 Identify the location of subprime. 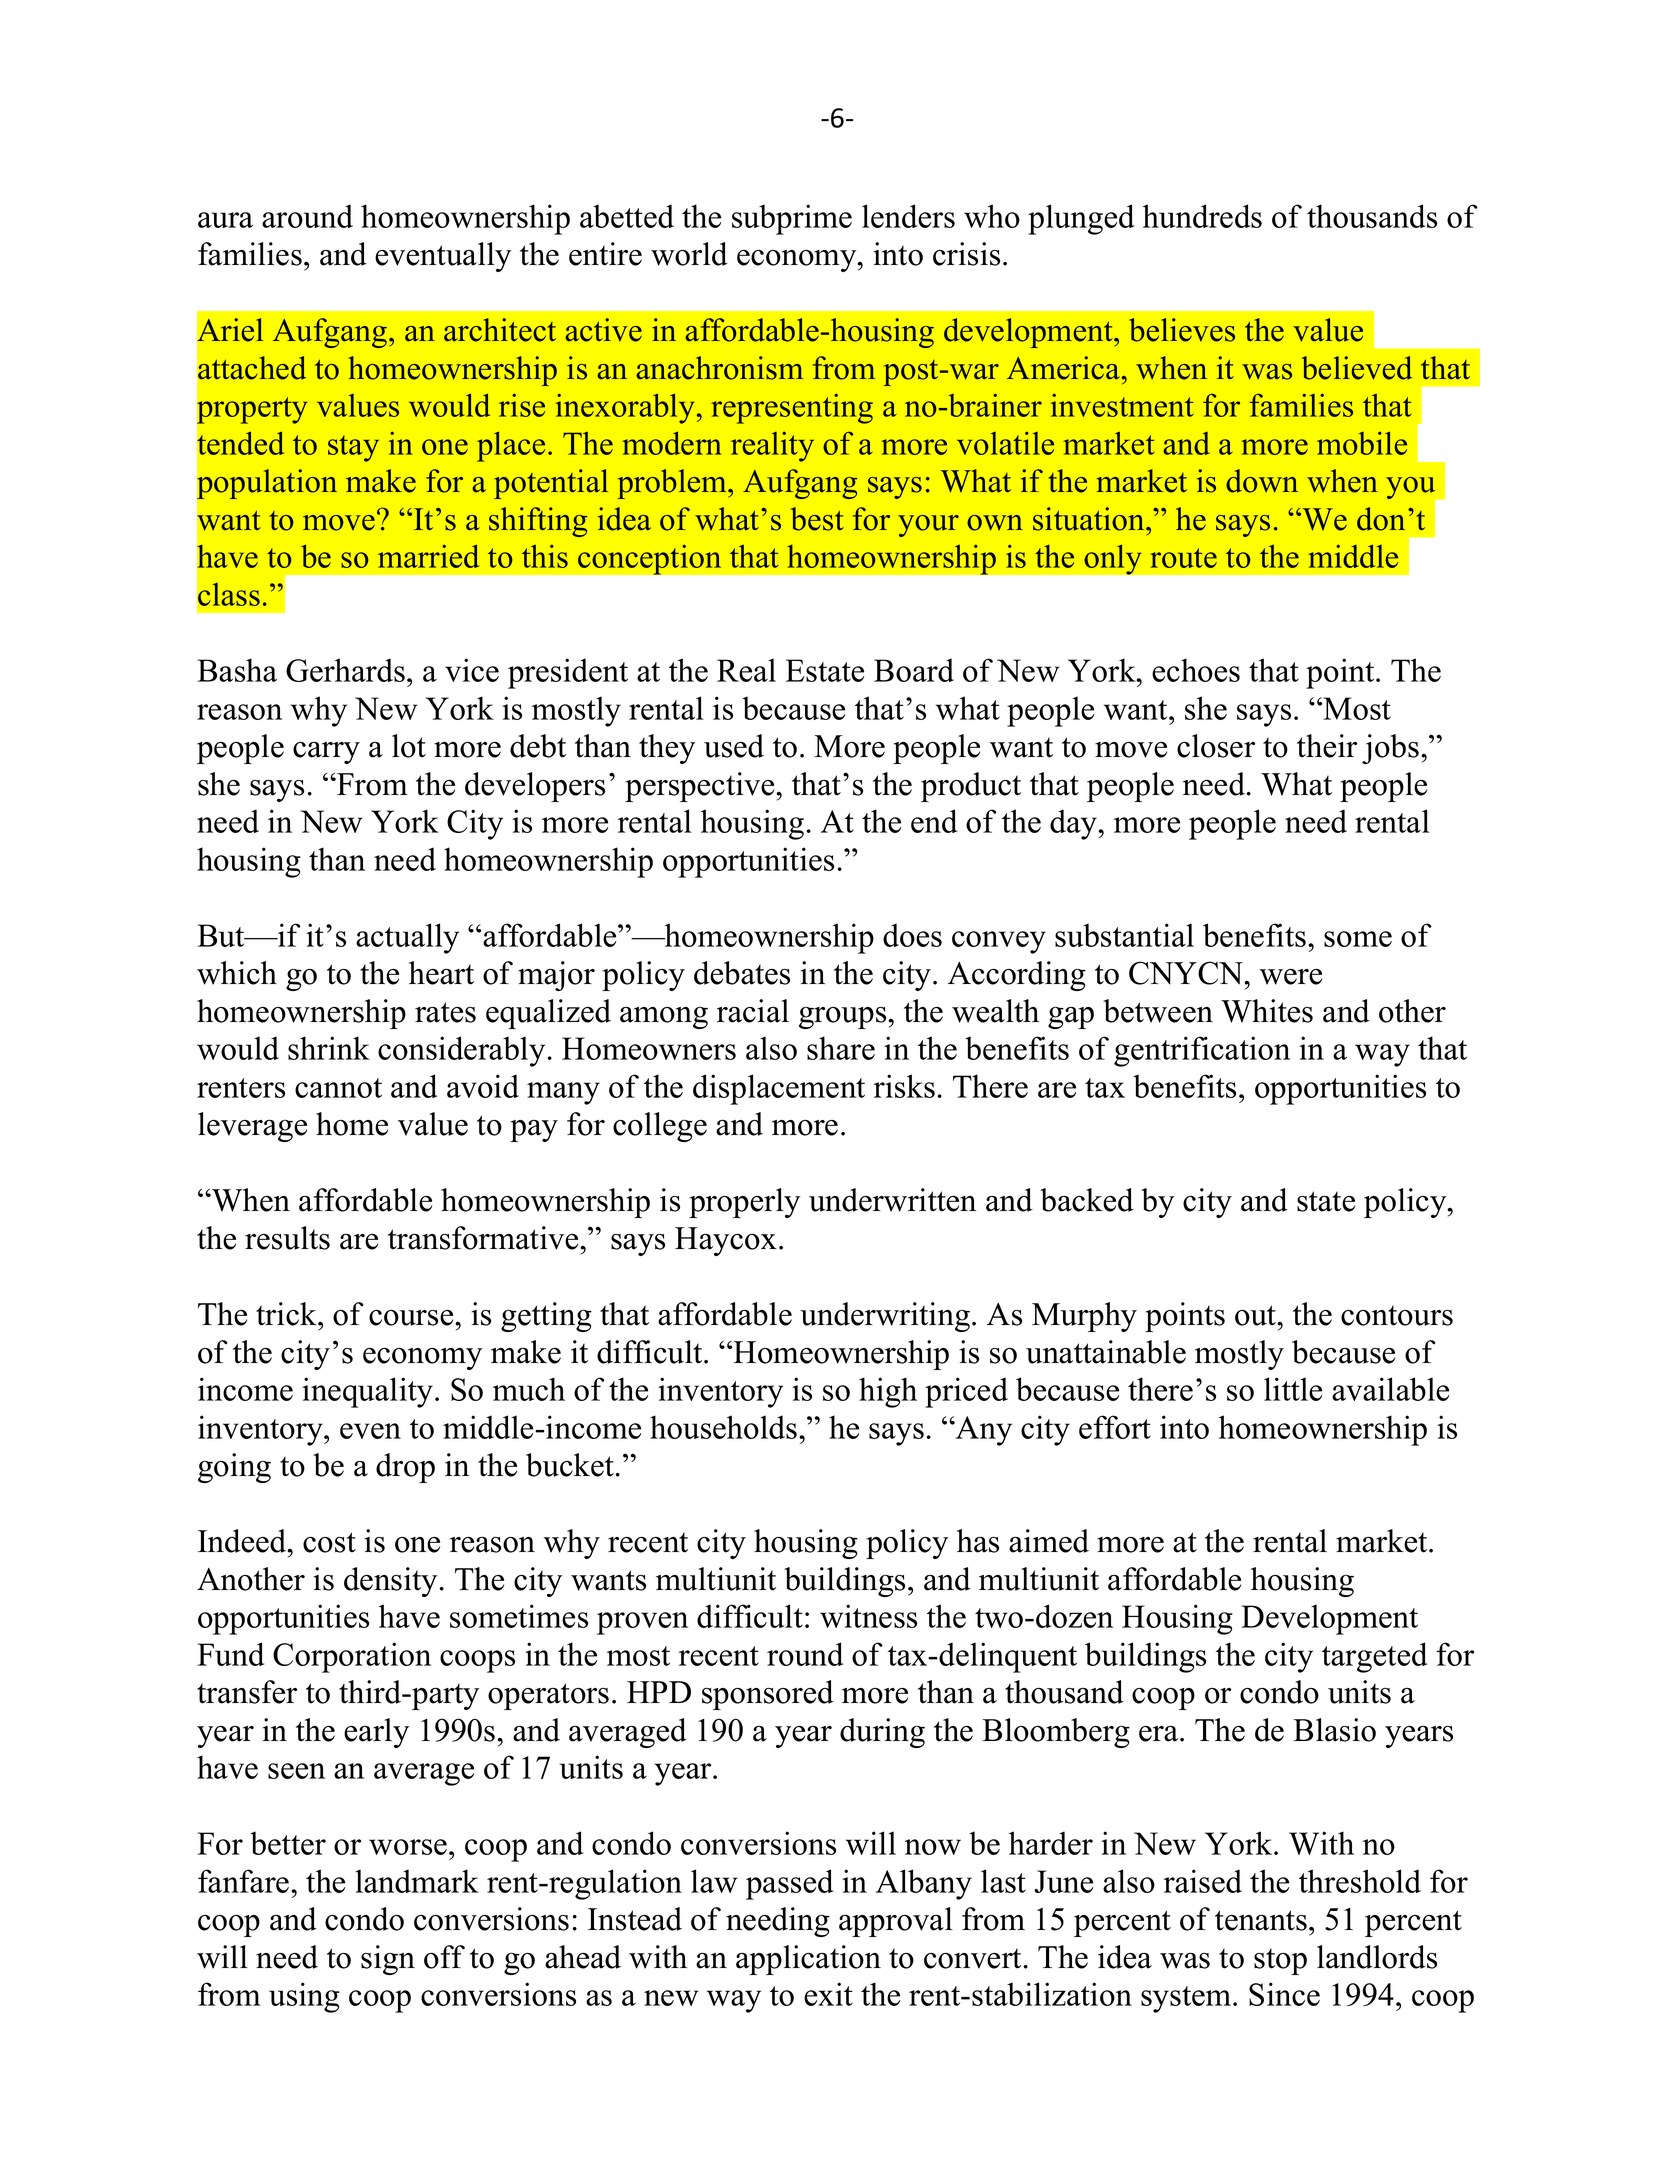
(792, 219).
